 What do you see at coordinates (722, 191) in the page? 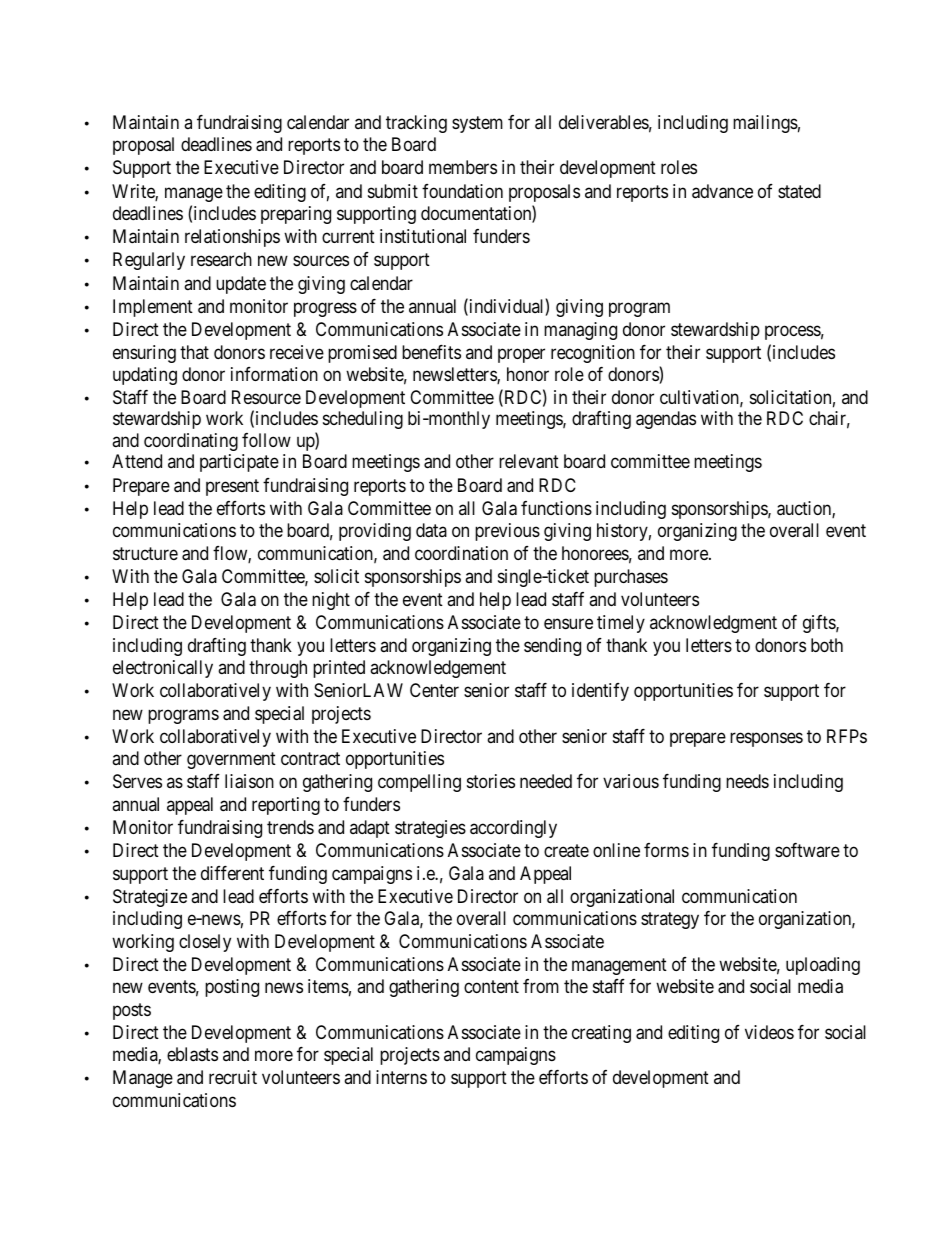
I see `advance` at bounding box center [722, 191].
